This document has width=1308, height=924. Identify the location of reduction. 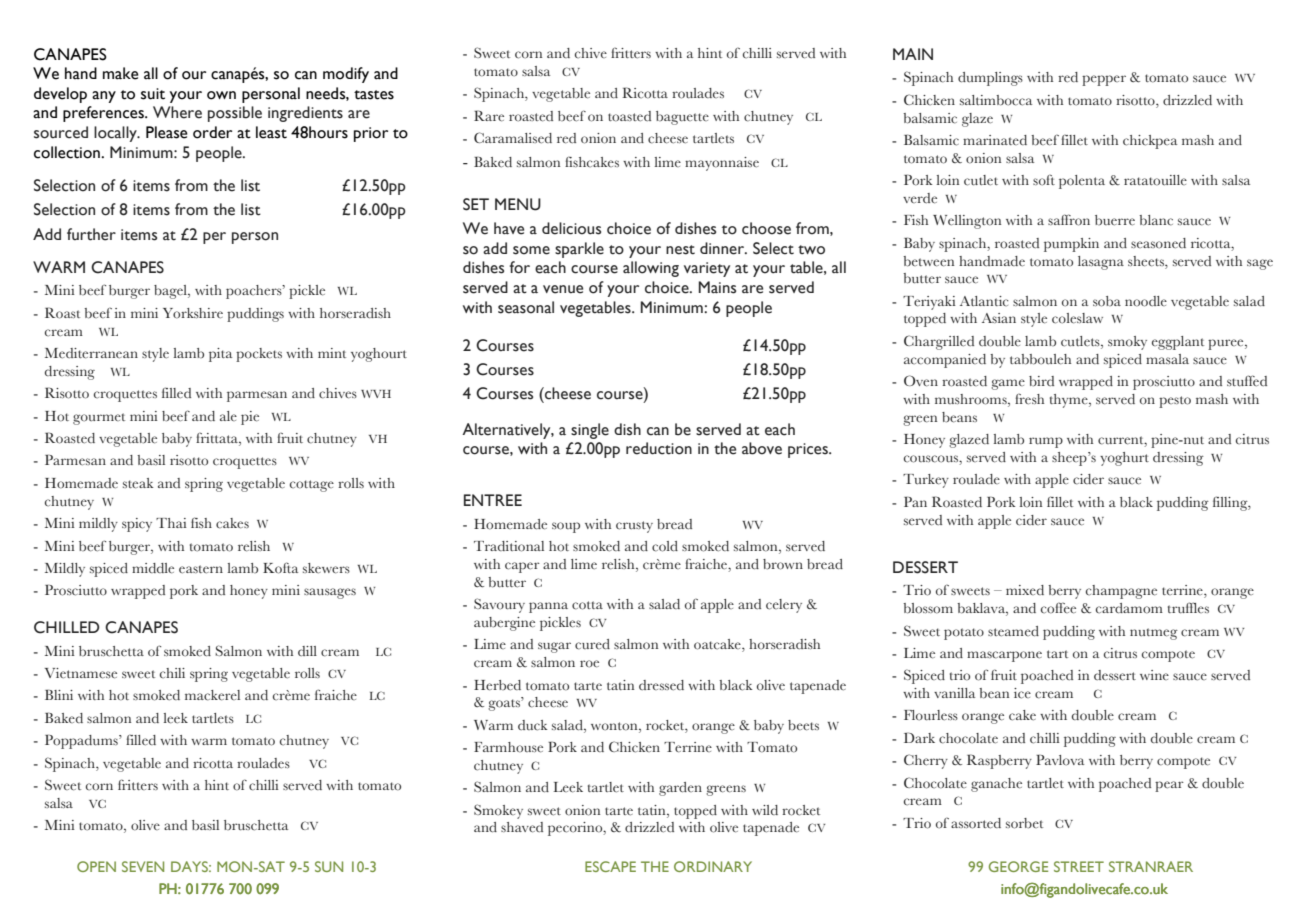
(659, 448).
